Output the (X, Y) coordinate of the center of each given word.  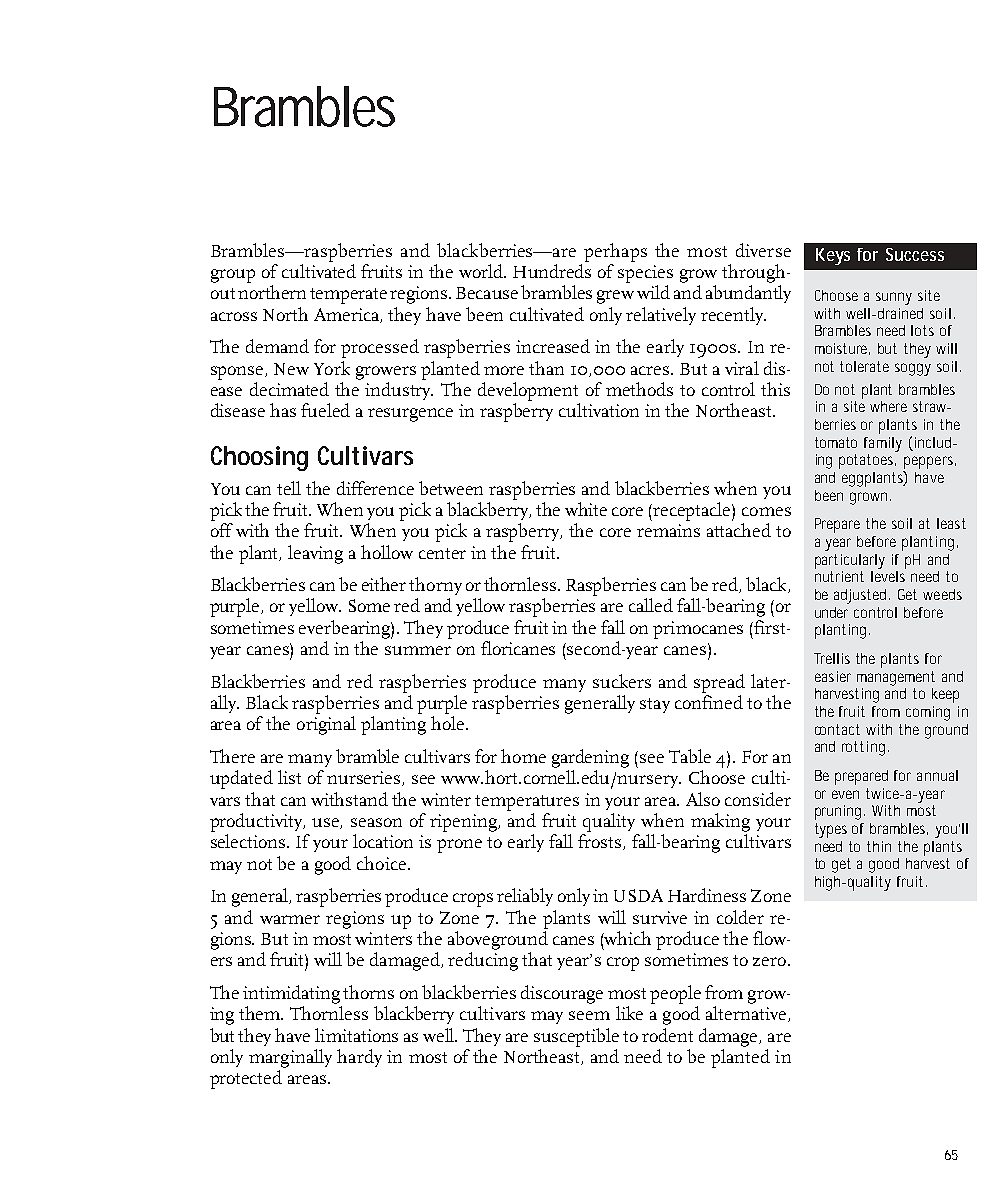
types (831, 830)
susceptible (576, 1037)
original (326, 725)
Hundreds (552, 271)
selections (249, 841)
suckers (622, 681)
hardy (359, 1058)
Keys (833, 256)
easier (833, 676)
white (586, 509)
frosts (601, 842)
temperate (348, 296)
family (883, 444)
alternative (747, 1014)
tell (289, 488)
